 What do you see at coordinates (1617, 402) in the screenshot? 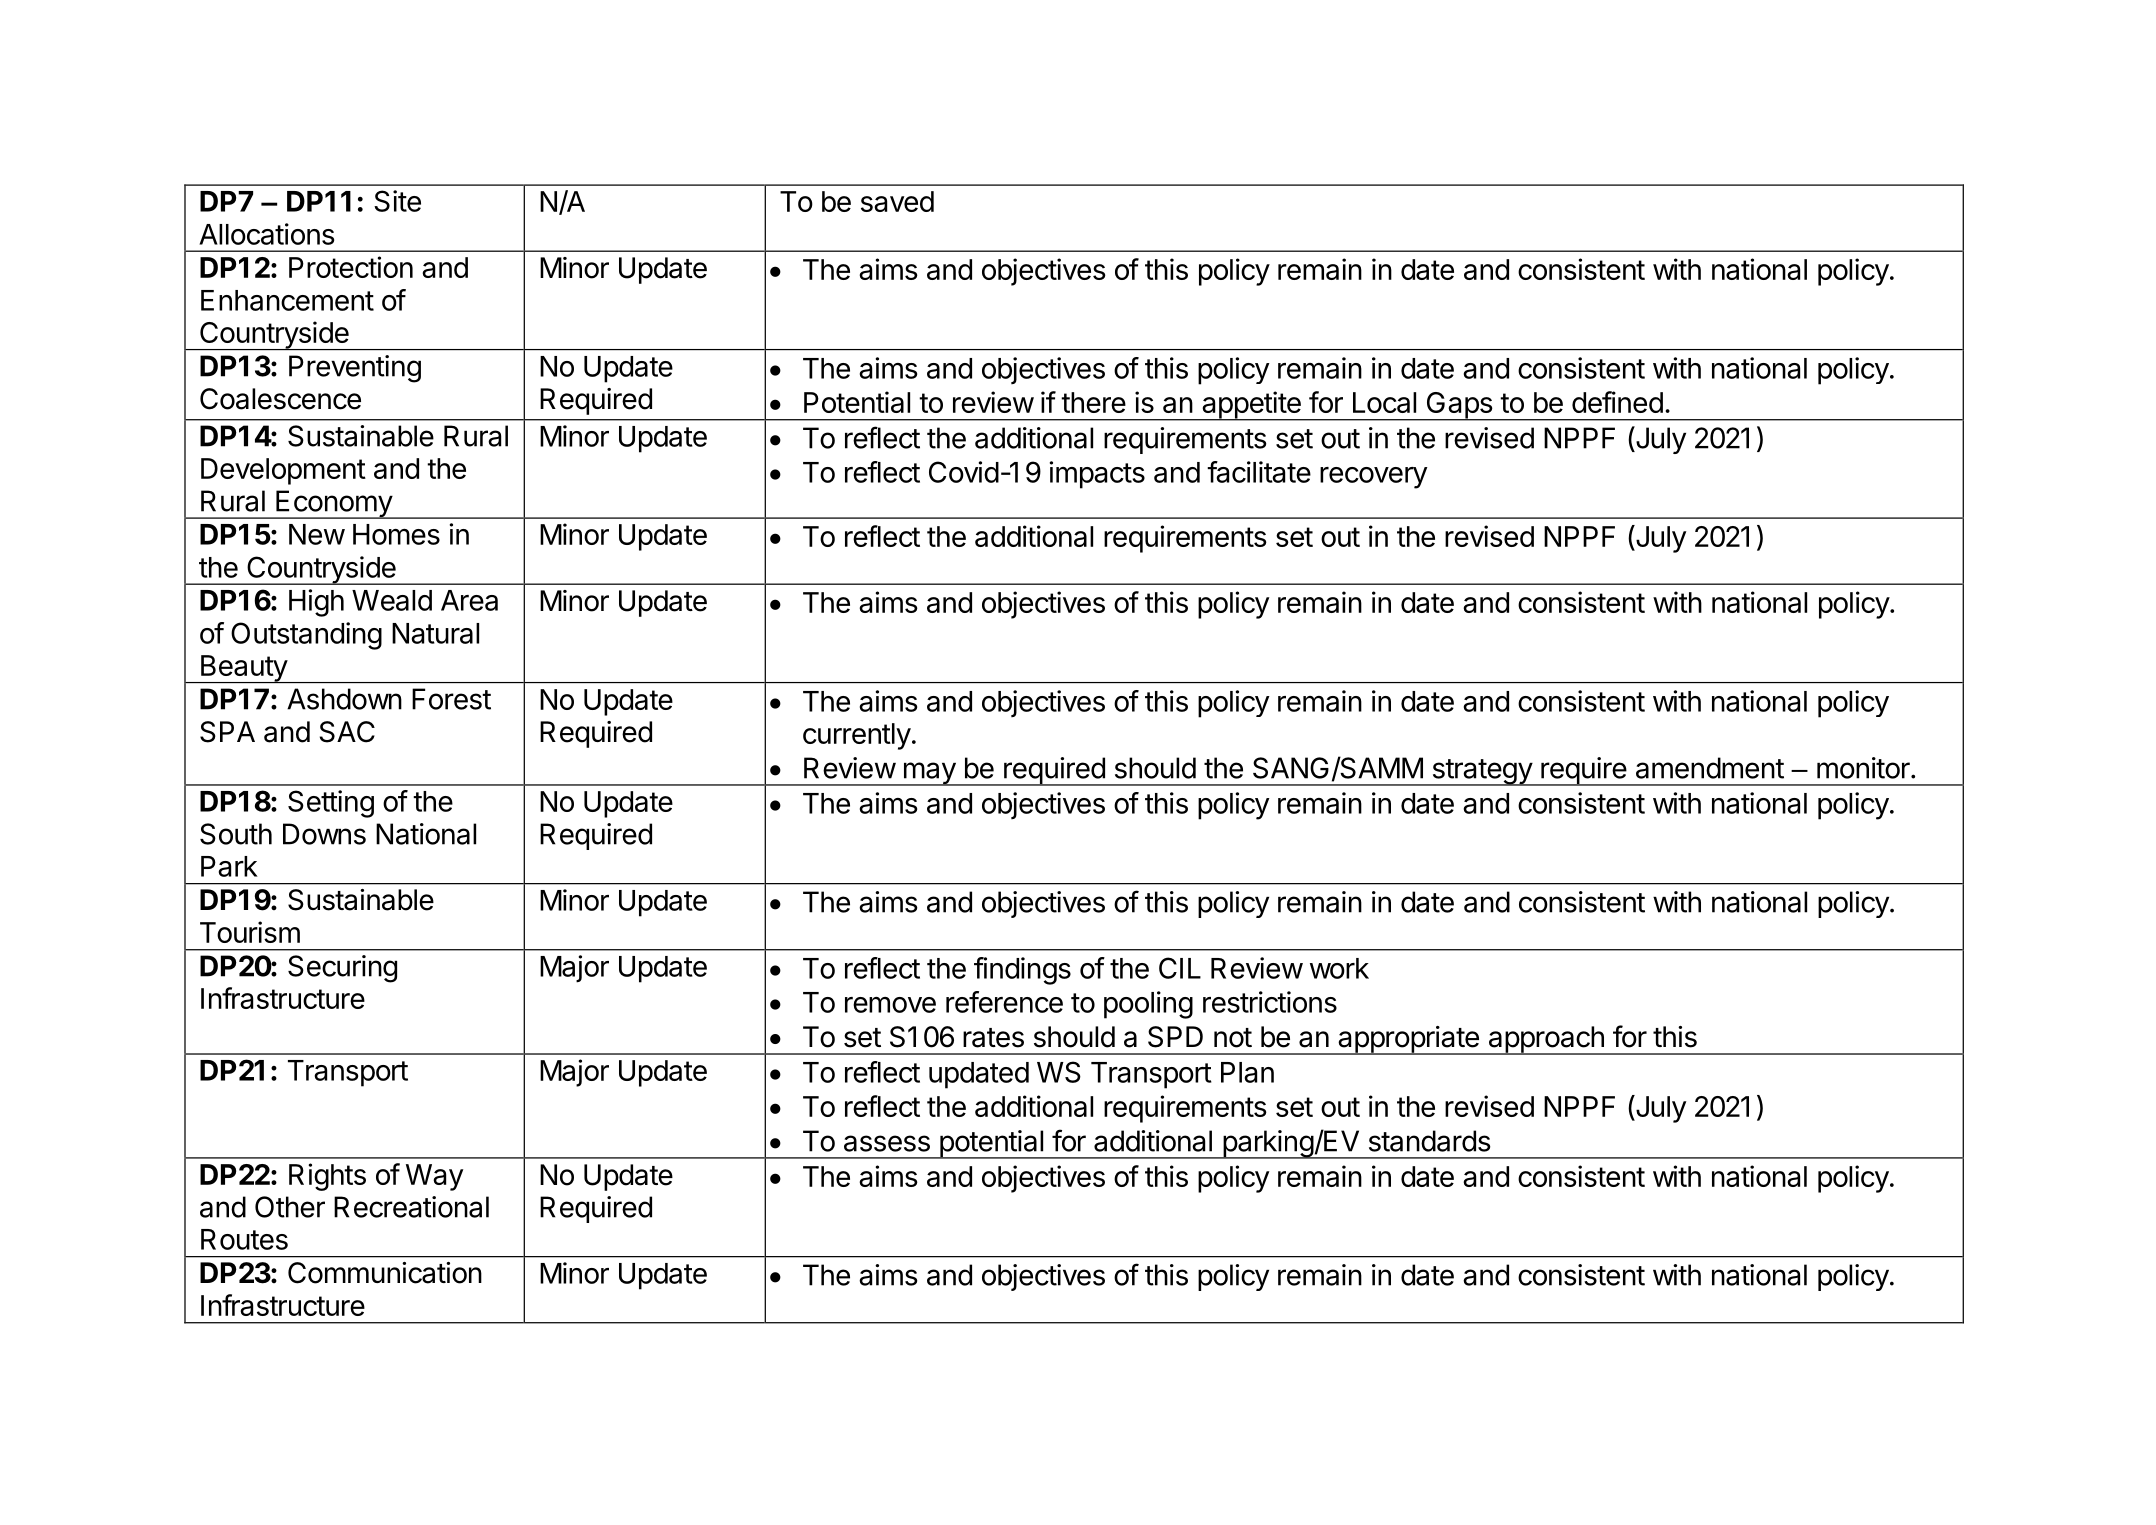
I see `defined` at bounding box center [1617, 402].
